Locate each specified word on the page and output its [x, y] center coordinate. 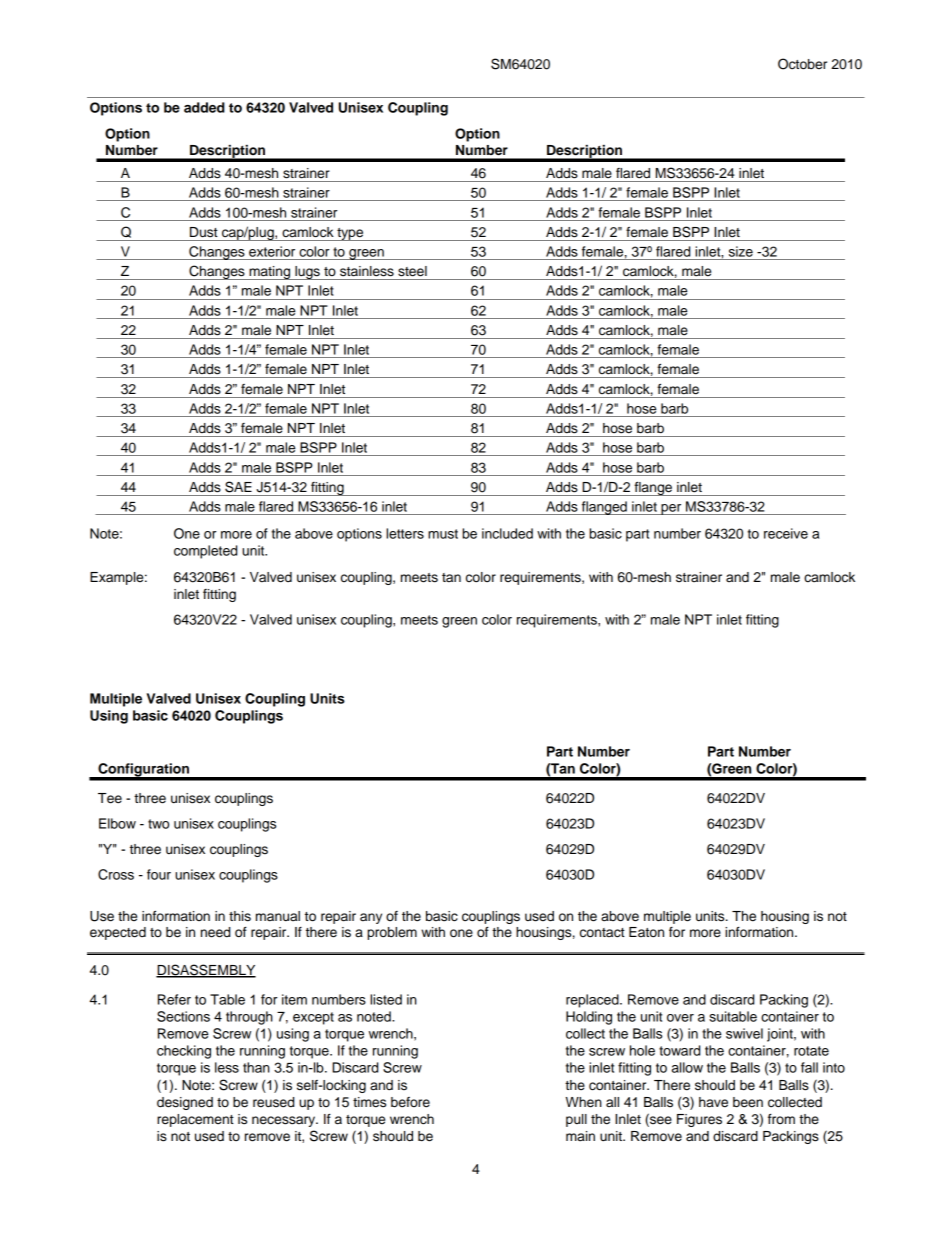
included [507, 533]
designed [185, 1103]
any [371, 918]
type [350, 234]
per [671, 509]
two [158, 824]
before [410, 1102]
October [802, 64]
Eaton [646, 932]
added [204, 107]
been [748, 1102]
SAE [238, 487]
